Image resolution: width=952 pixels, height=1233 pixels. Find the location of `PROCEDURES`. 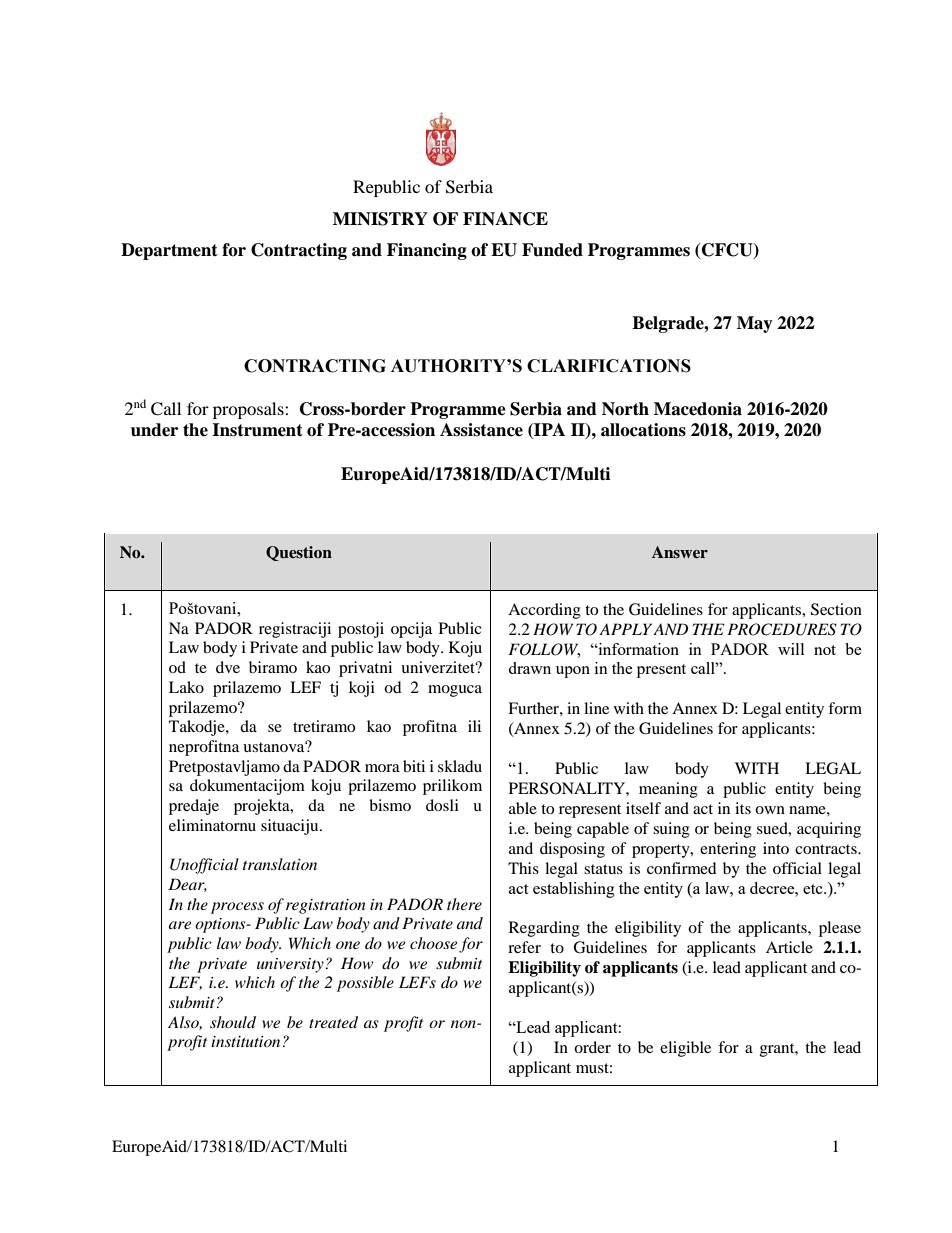

PROCEDURES is located at coordinates (782, 629).
